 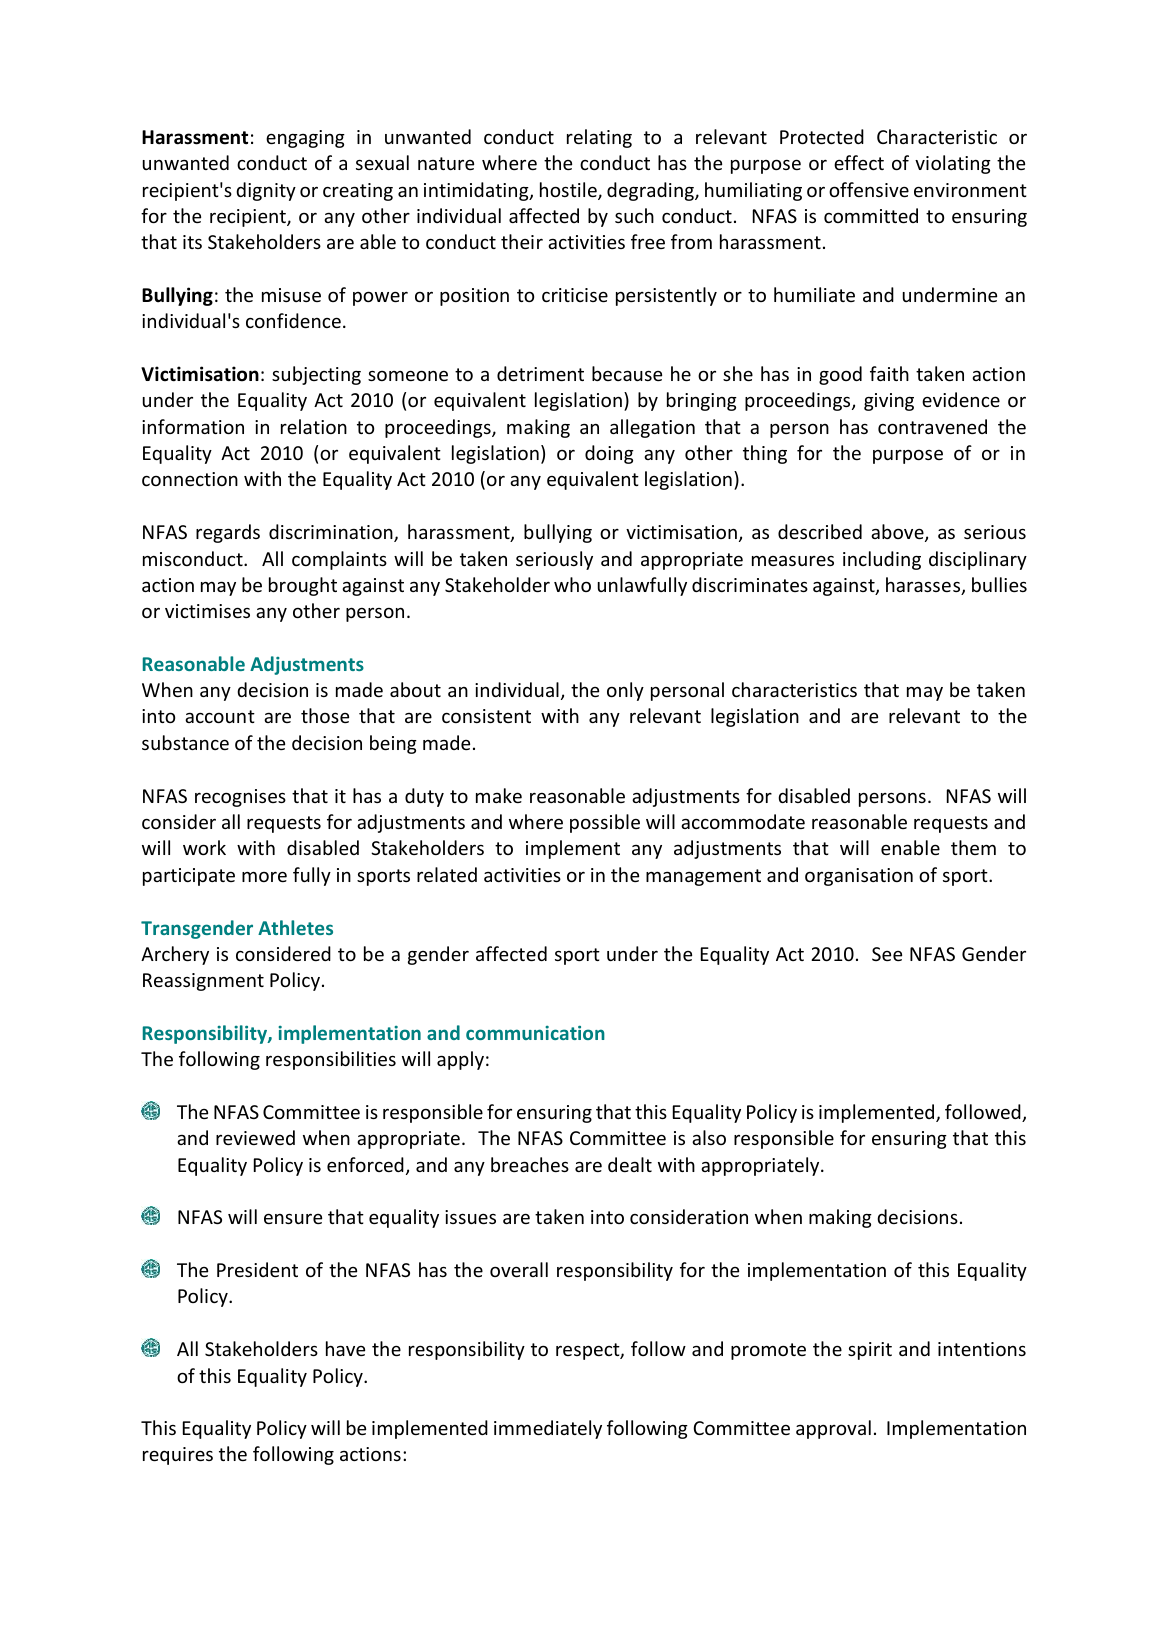 What do you see at coordinates (240, 798) in the image?
I see `recognises` at bounding box center [240, 798].
